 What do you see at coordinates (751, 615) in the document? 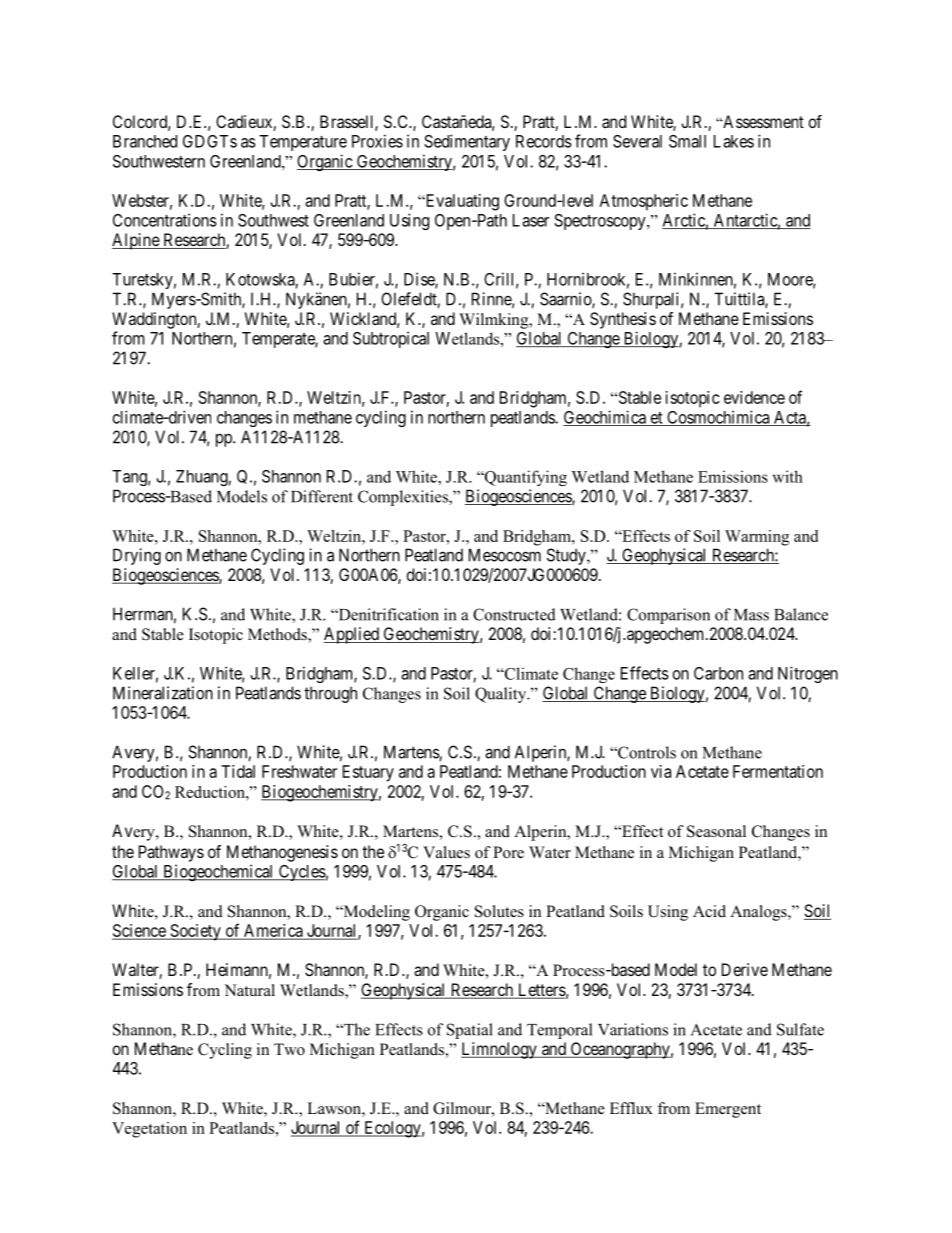
I see `Mass` at bounding box center [751, 615].
